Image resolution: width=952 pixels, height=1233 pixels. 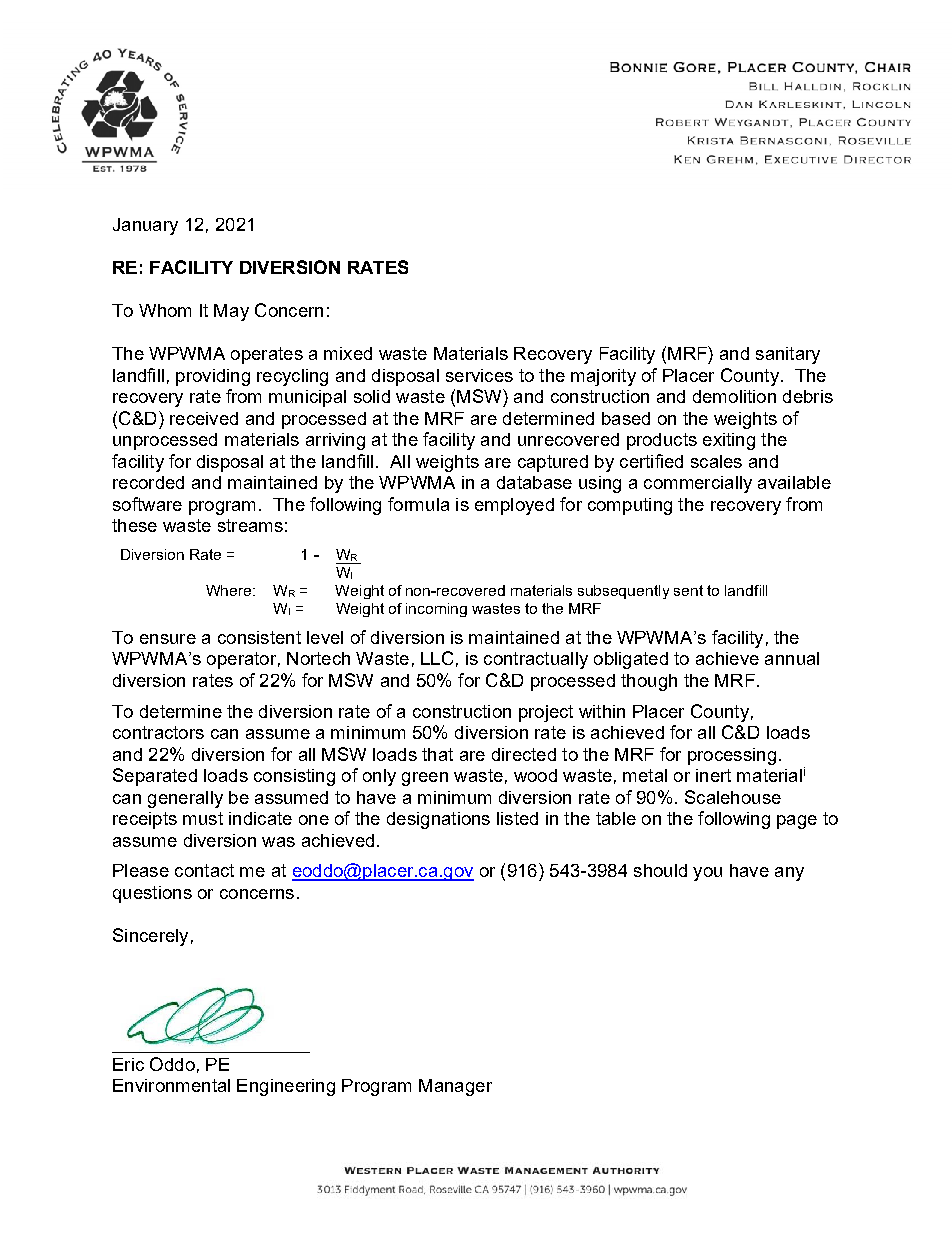 I want to click on Environmental, so click(x=171, y=1085).
